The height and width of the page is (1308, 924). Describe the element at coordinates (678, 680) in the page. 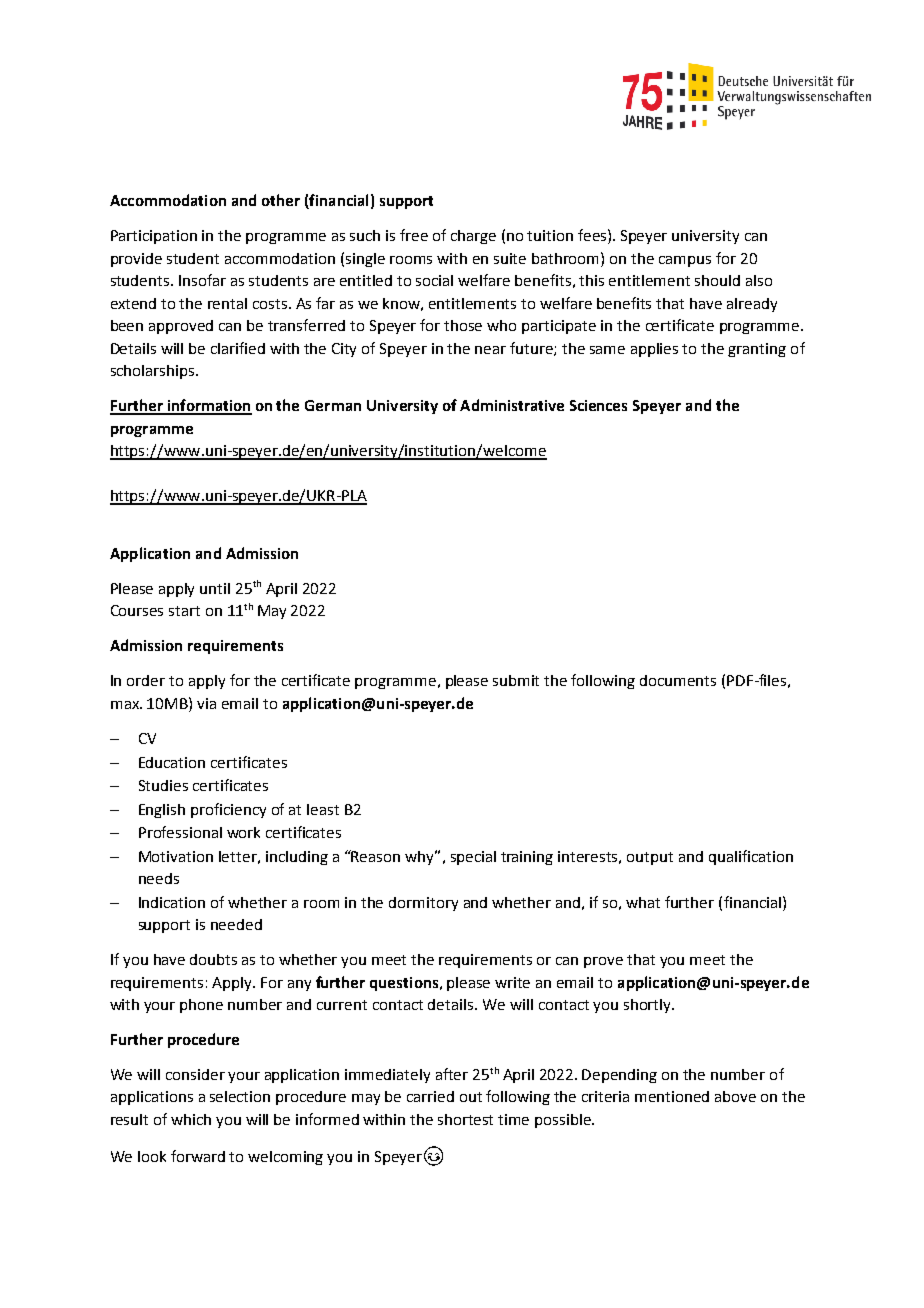

I see `documents` at that location.
